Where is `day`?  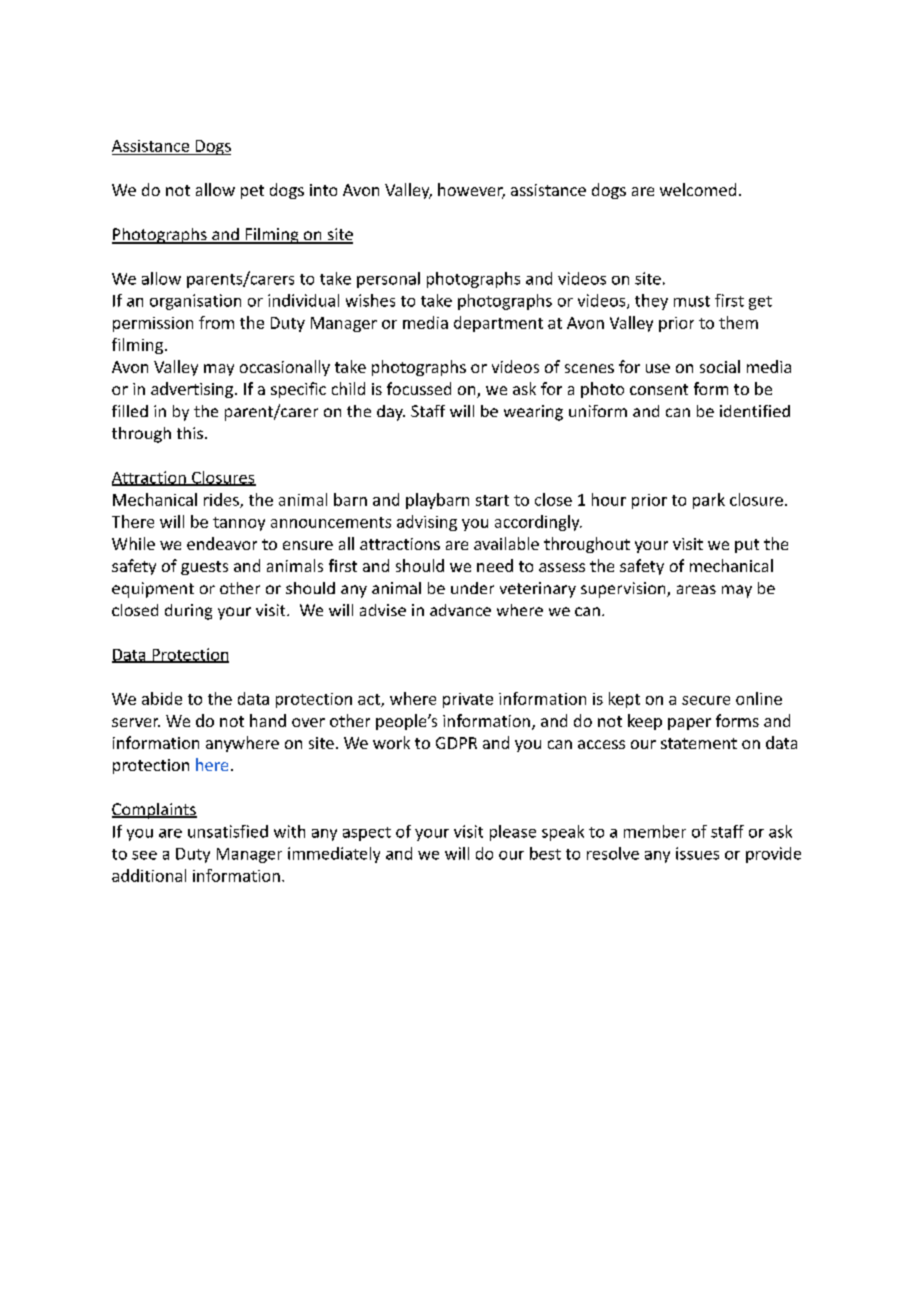
day is located at coordinates (391, 413).
